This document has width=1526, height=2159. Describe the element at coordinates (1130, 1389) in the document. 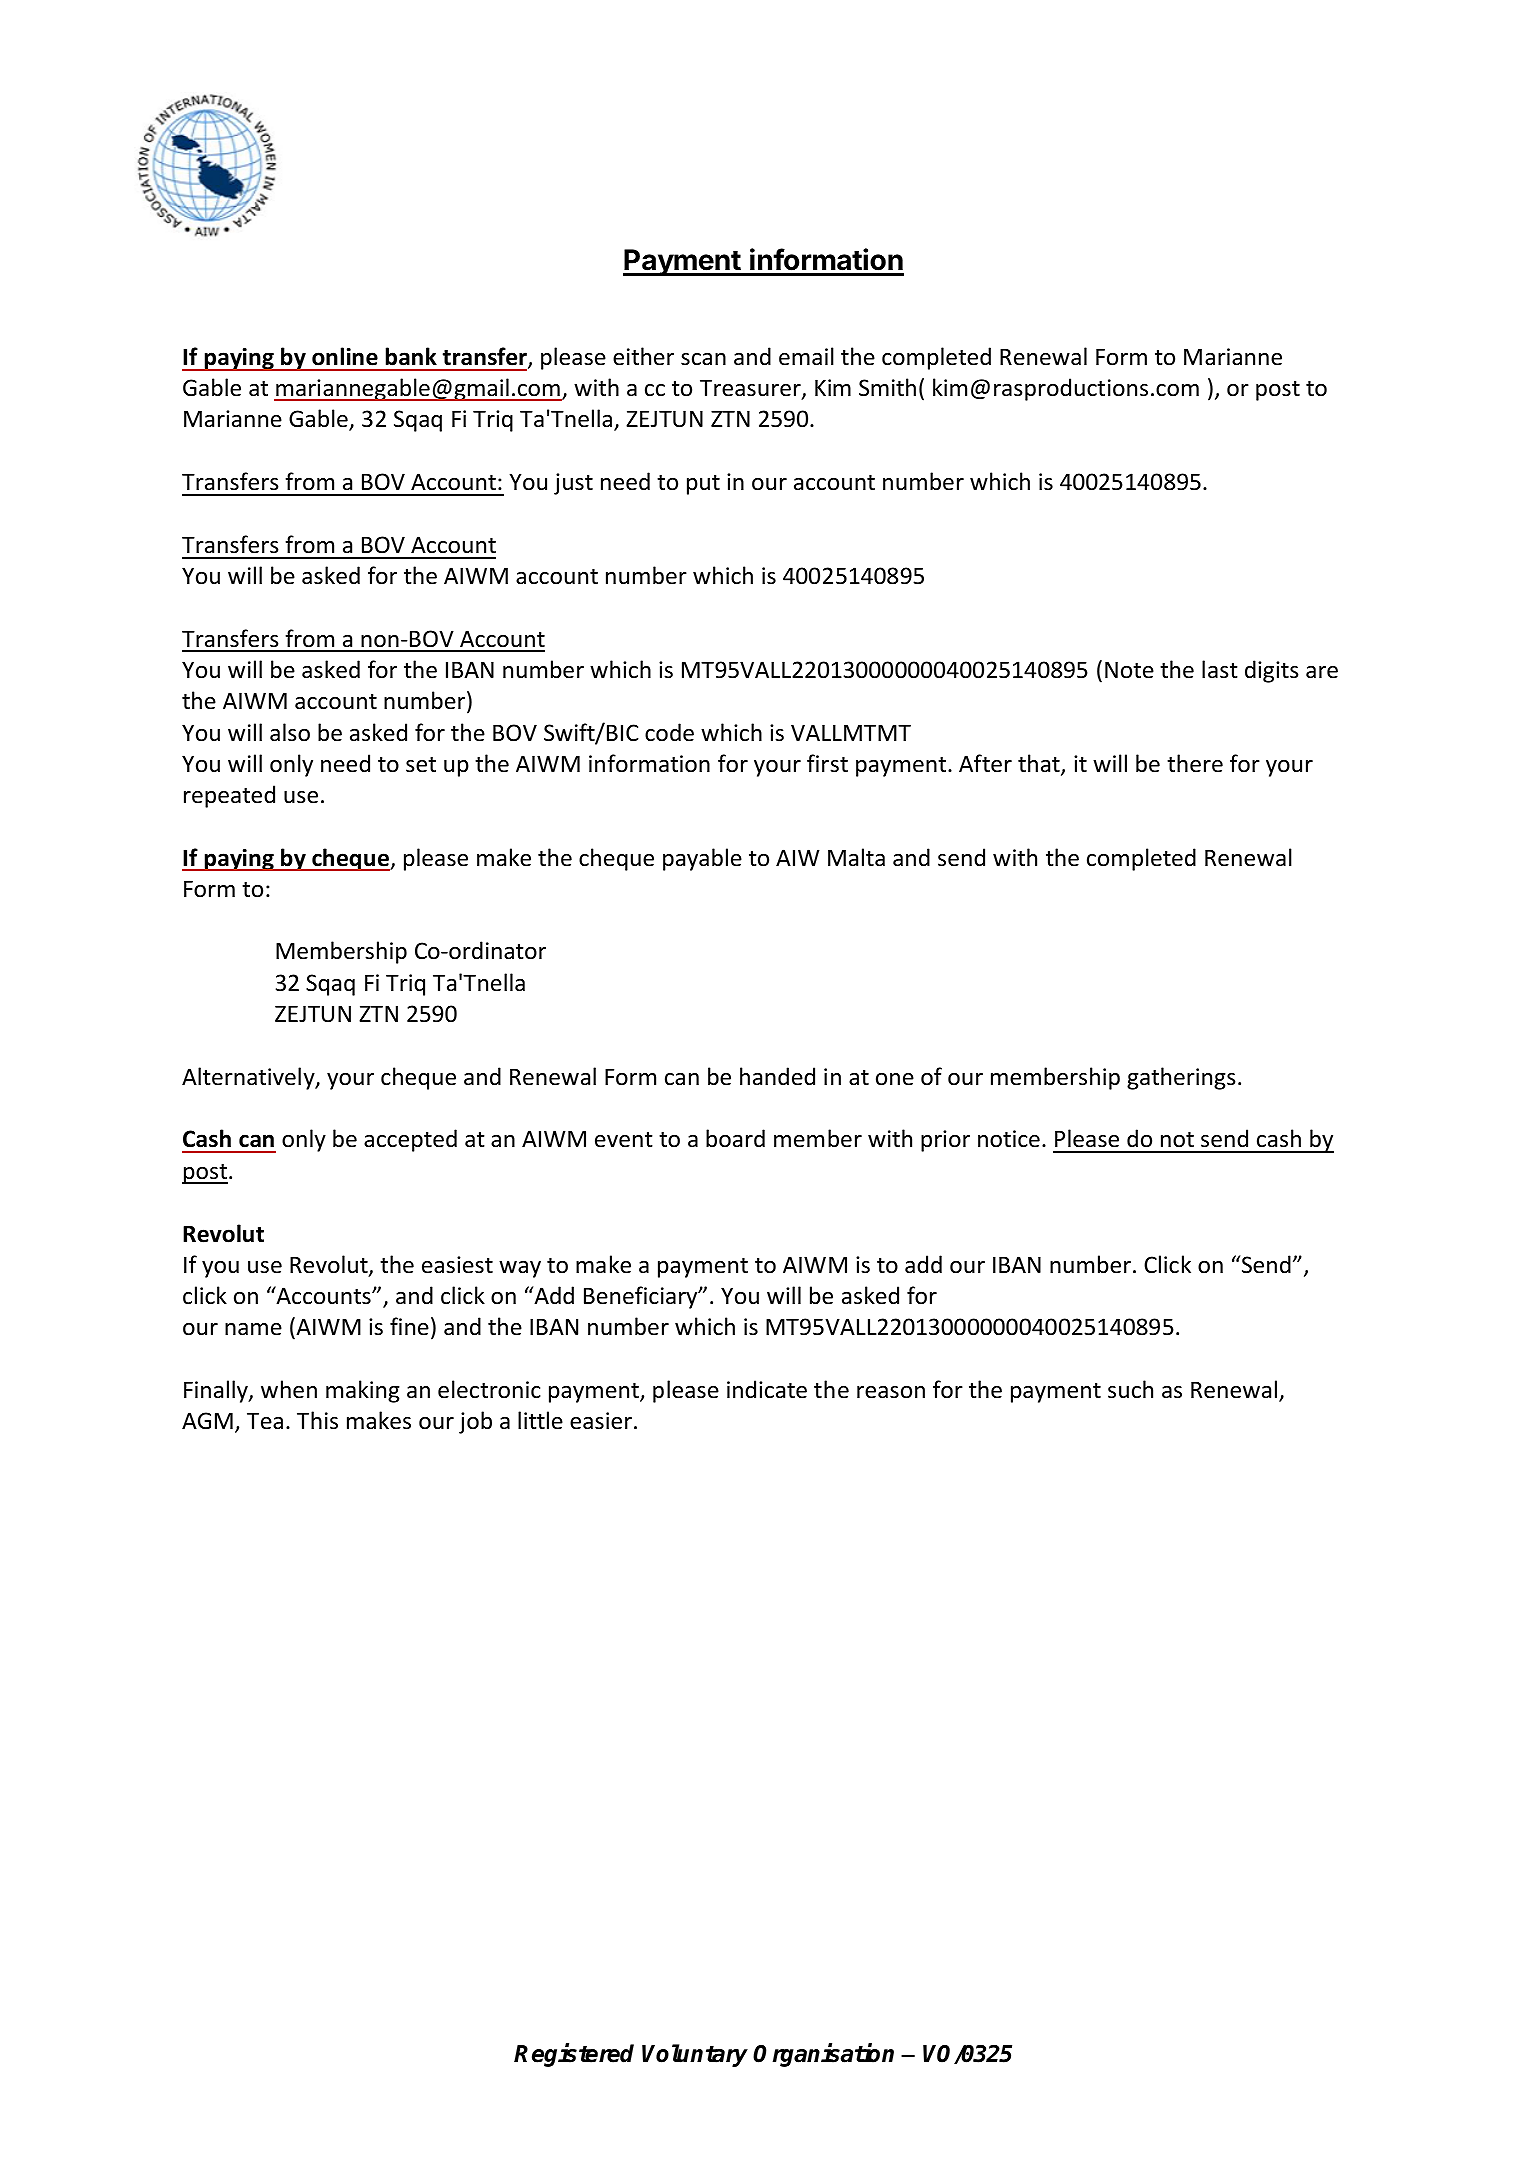

I see `such` at that location.
